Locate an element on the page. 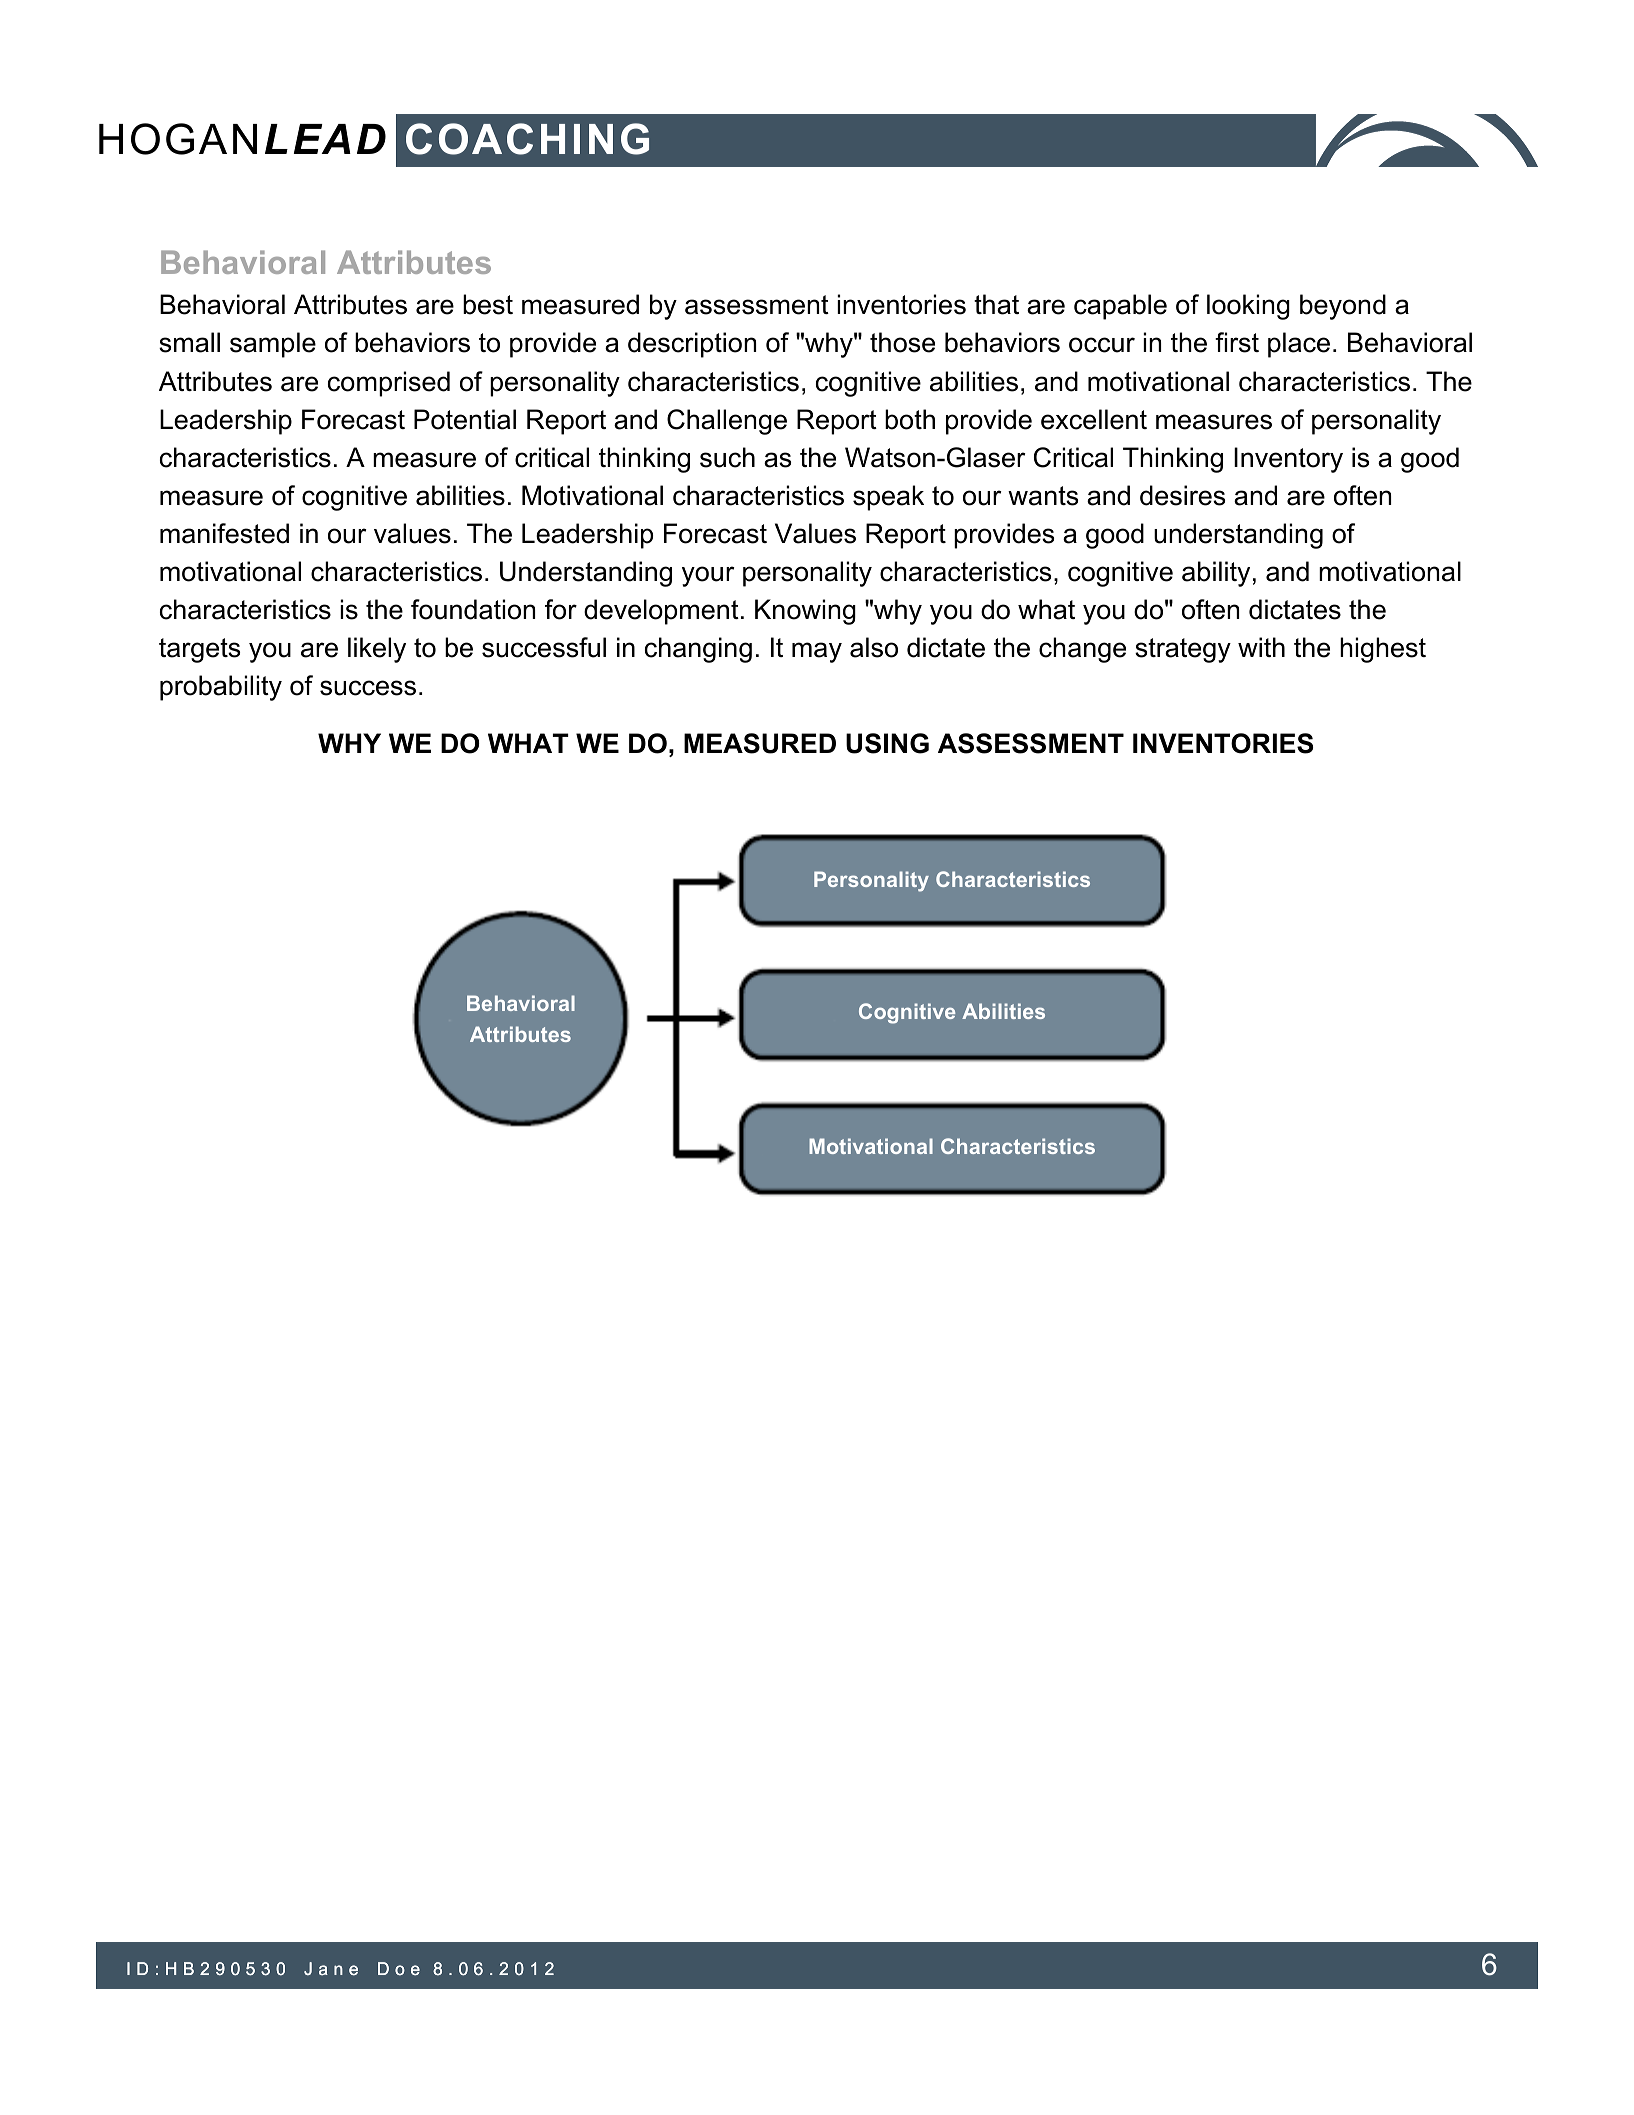 The width and height of the page is (1634, 2115). Potential is located at coordinates (465, 419).
